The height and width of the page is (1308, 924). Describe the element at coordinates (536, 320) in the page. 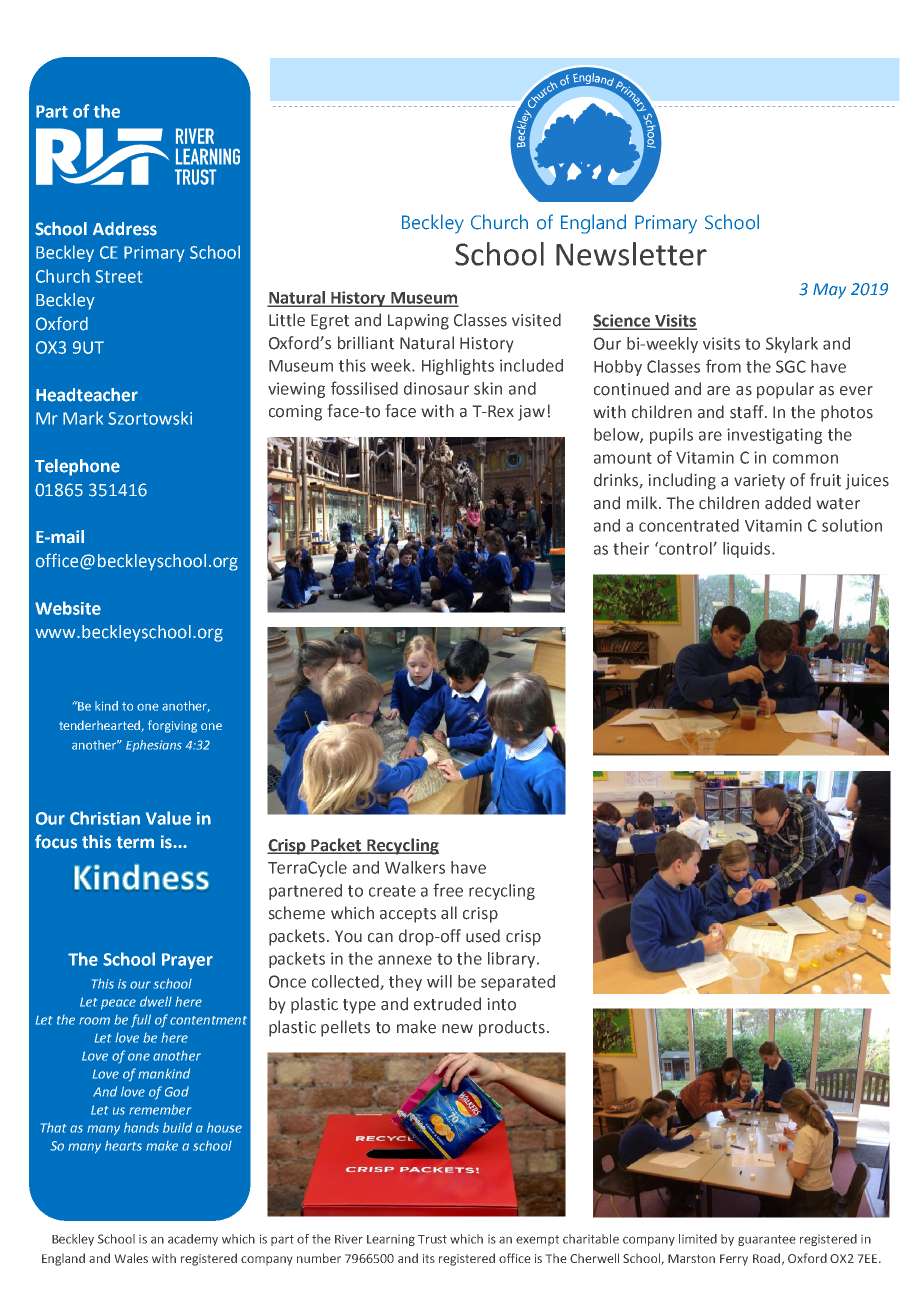

I see `visited` at that location.
